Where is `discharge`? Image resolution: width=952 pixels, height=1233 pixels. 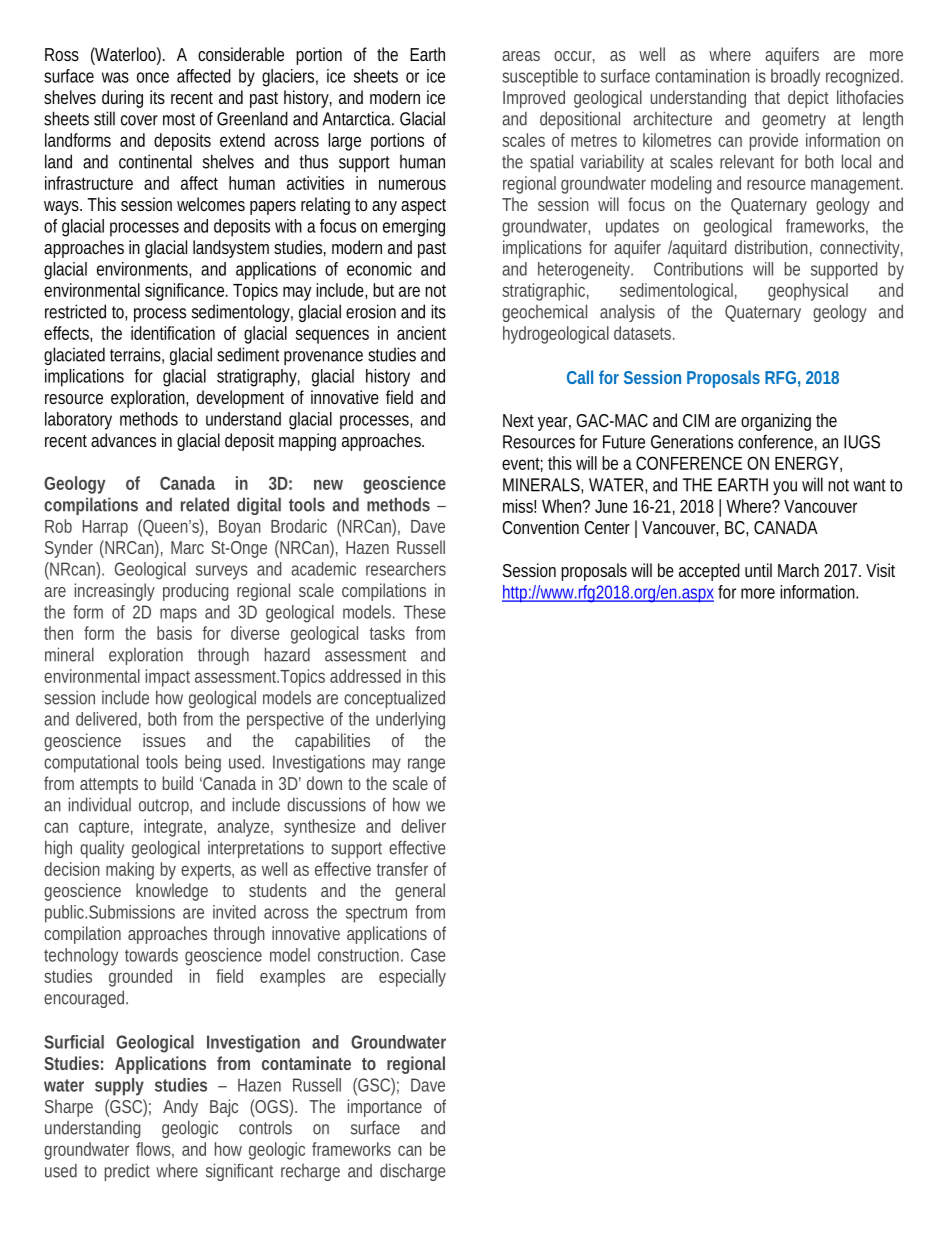 discharge is located at coordinates (412, 1172).
